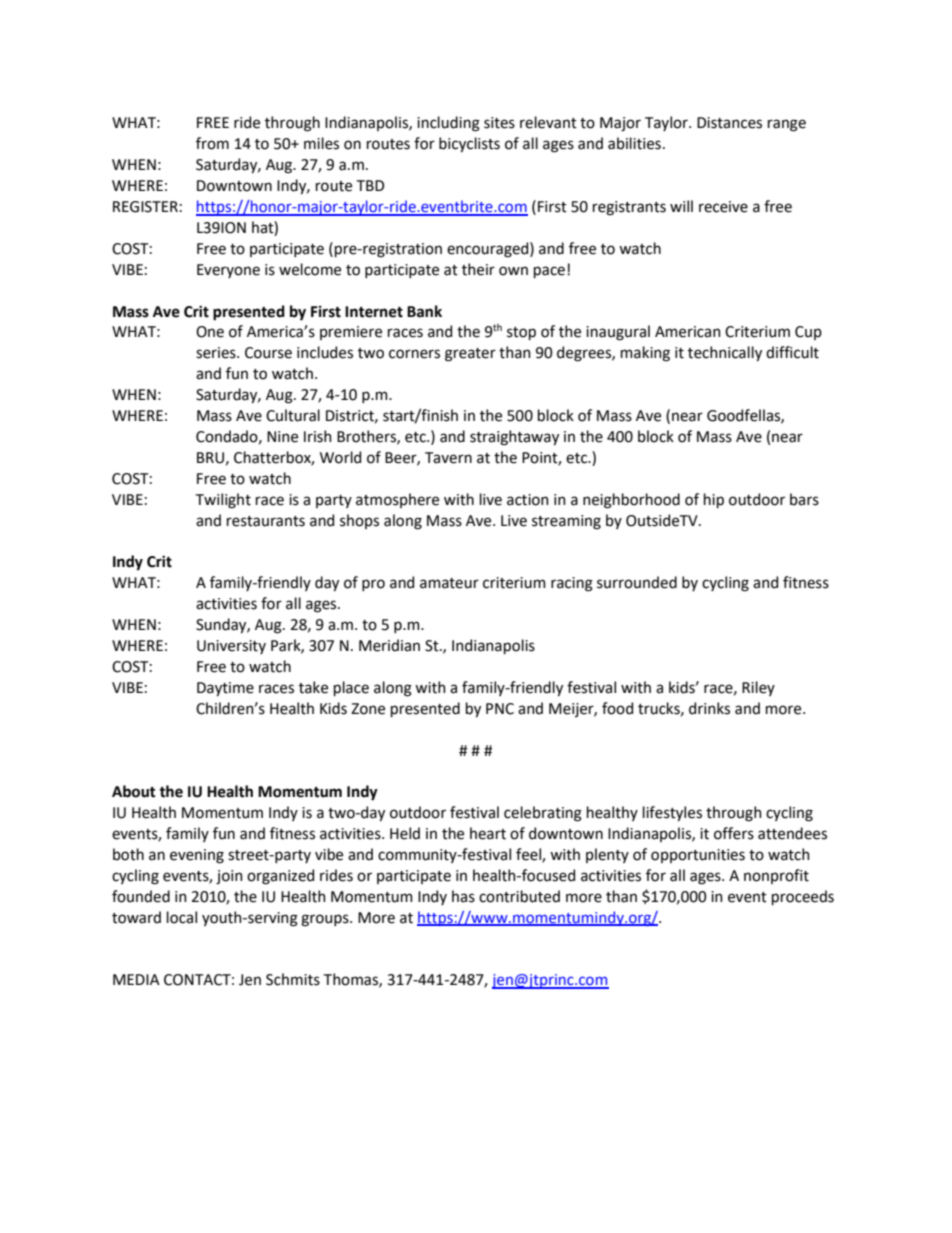 The width and height of the page is (952, 1233). What do you see at coordinates (212, 143) in the page?
I see `from` at bounding box center [212, 143].
